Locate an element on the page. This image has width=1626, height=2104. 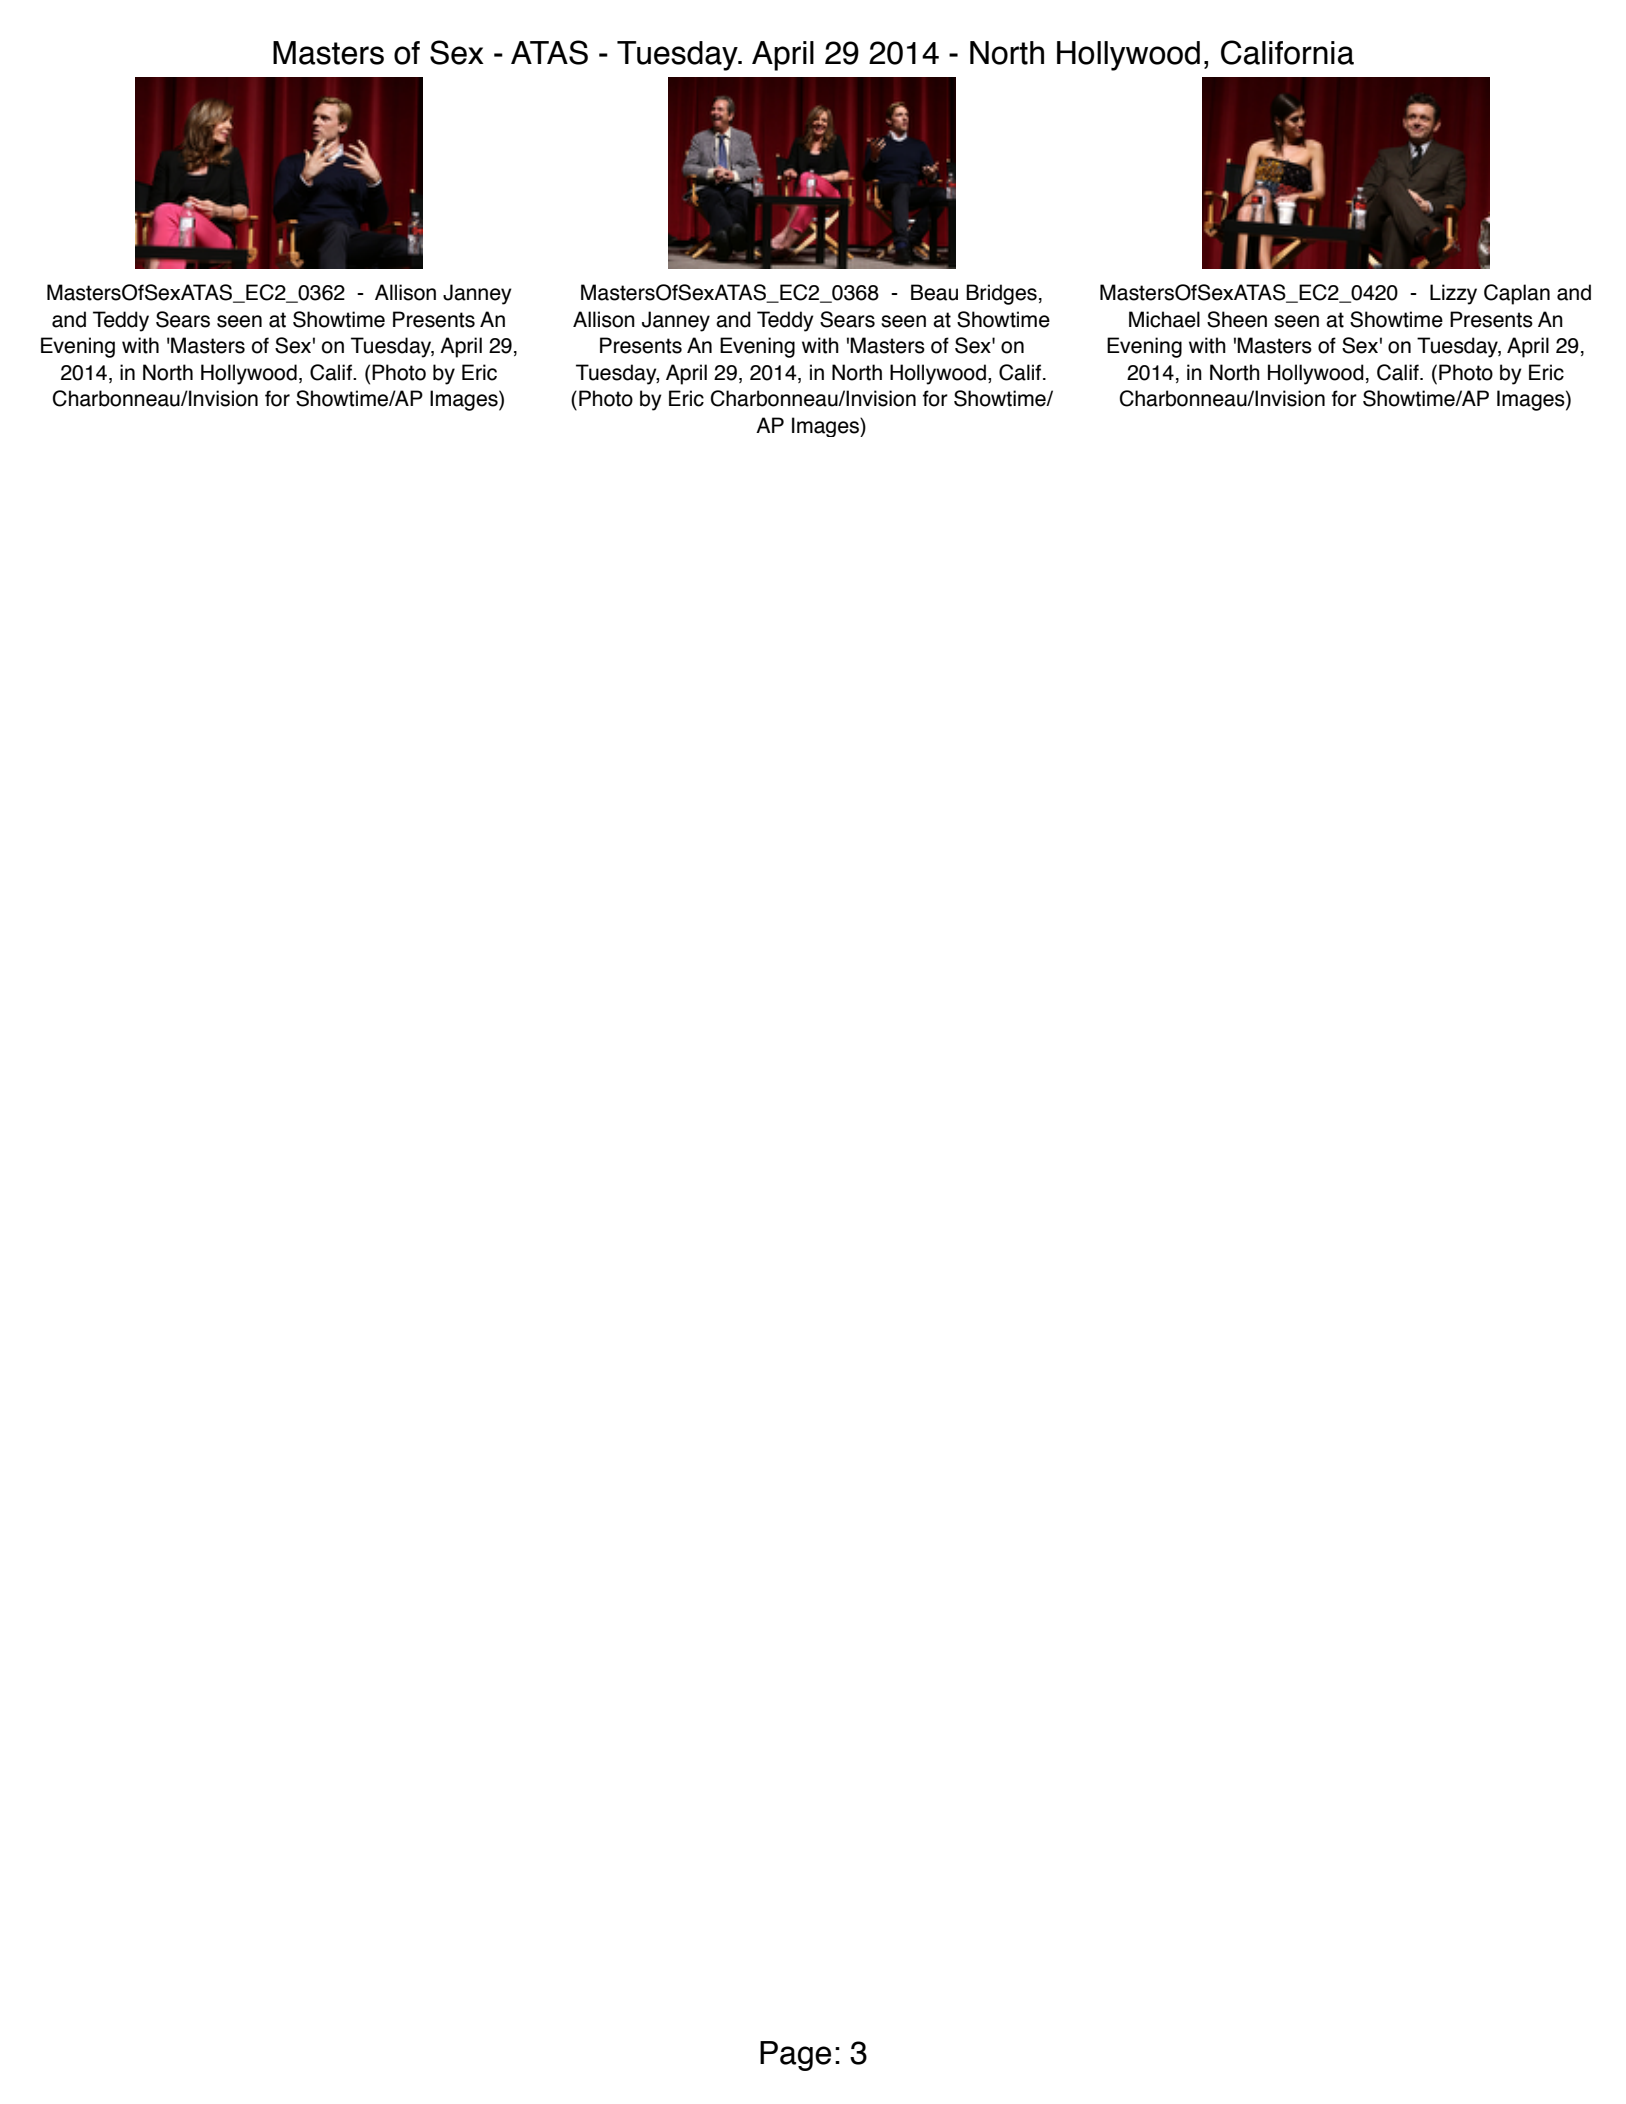
Caplan is located at coordinates (1517, 294).
